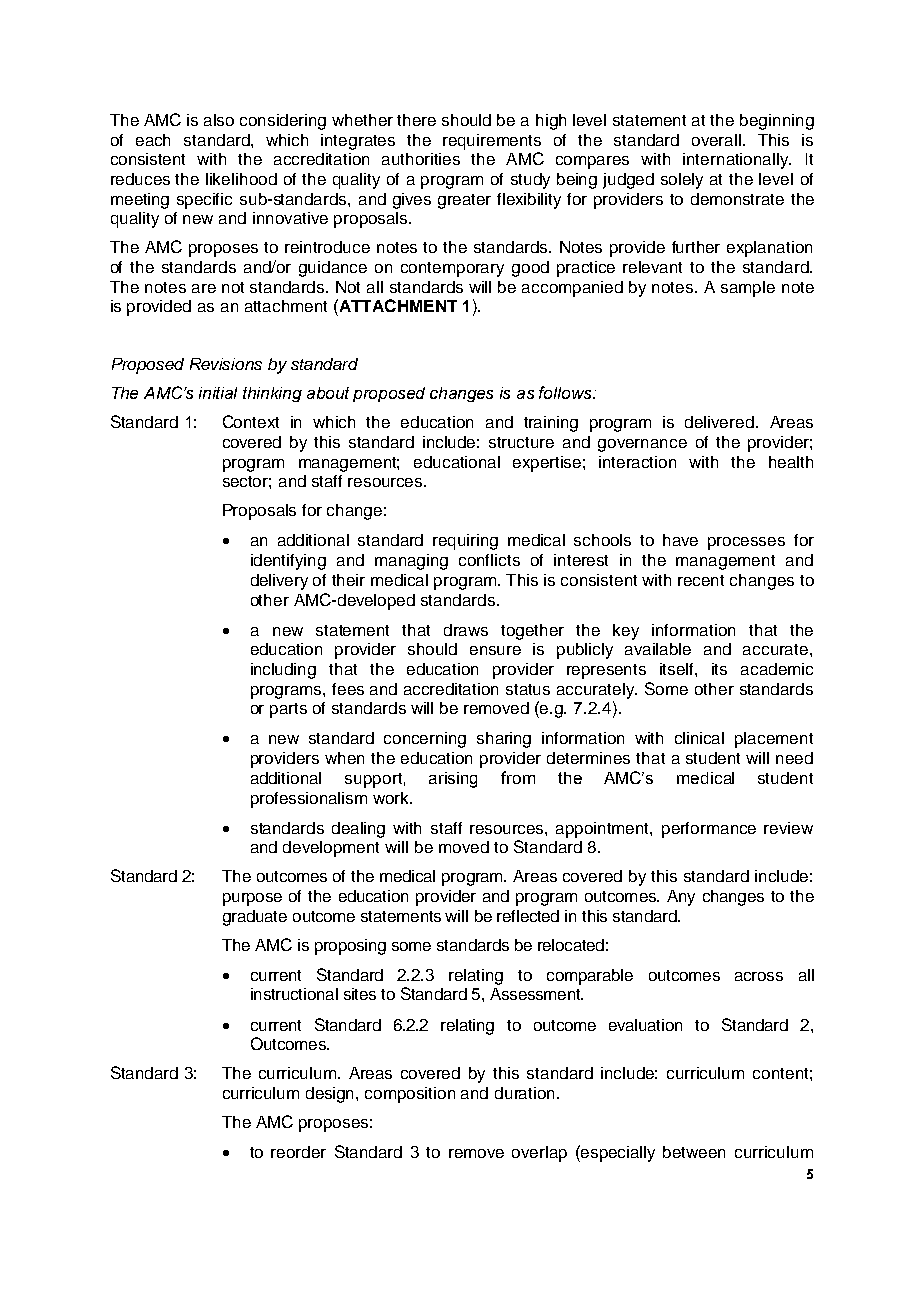 Image resolution: width=924 pixels, height=1309 pixels. I want to click on draws, so click(466, 630).
